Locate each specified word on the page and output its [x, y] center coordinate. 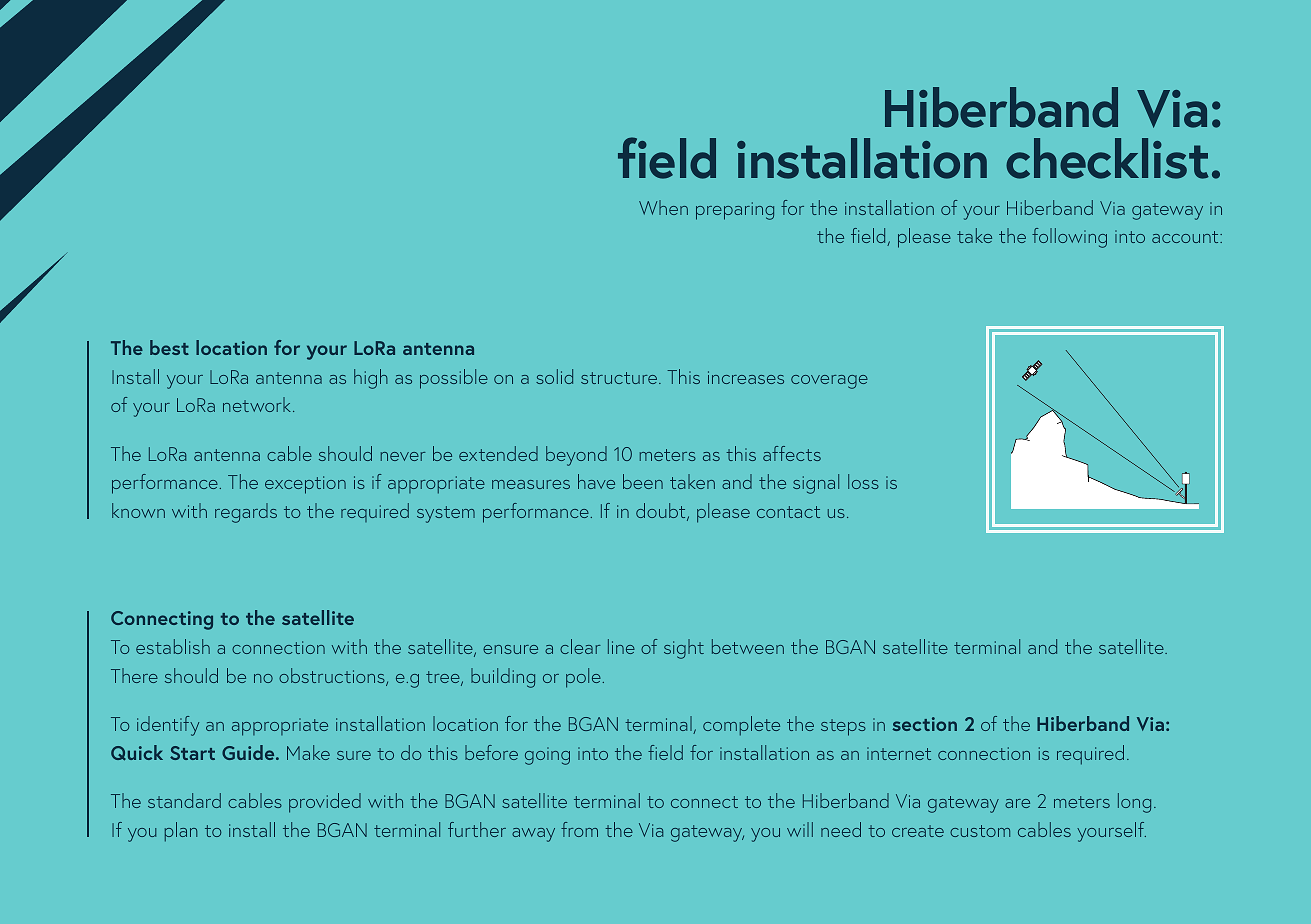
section [924, 724]
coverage [829, 382]
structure [620, 378]
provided [325, 803]
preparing [735, 211]
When [663, 207]
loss [863, 481]
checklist [1107, 158]
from [579, 829]
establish [173, 646]
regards [246, 513]
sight [684, 649]
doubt [662, 512]
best [169, 347]
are [1017, 803]
